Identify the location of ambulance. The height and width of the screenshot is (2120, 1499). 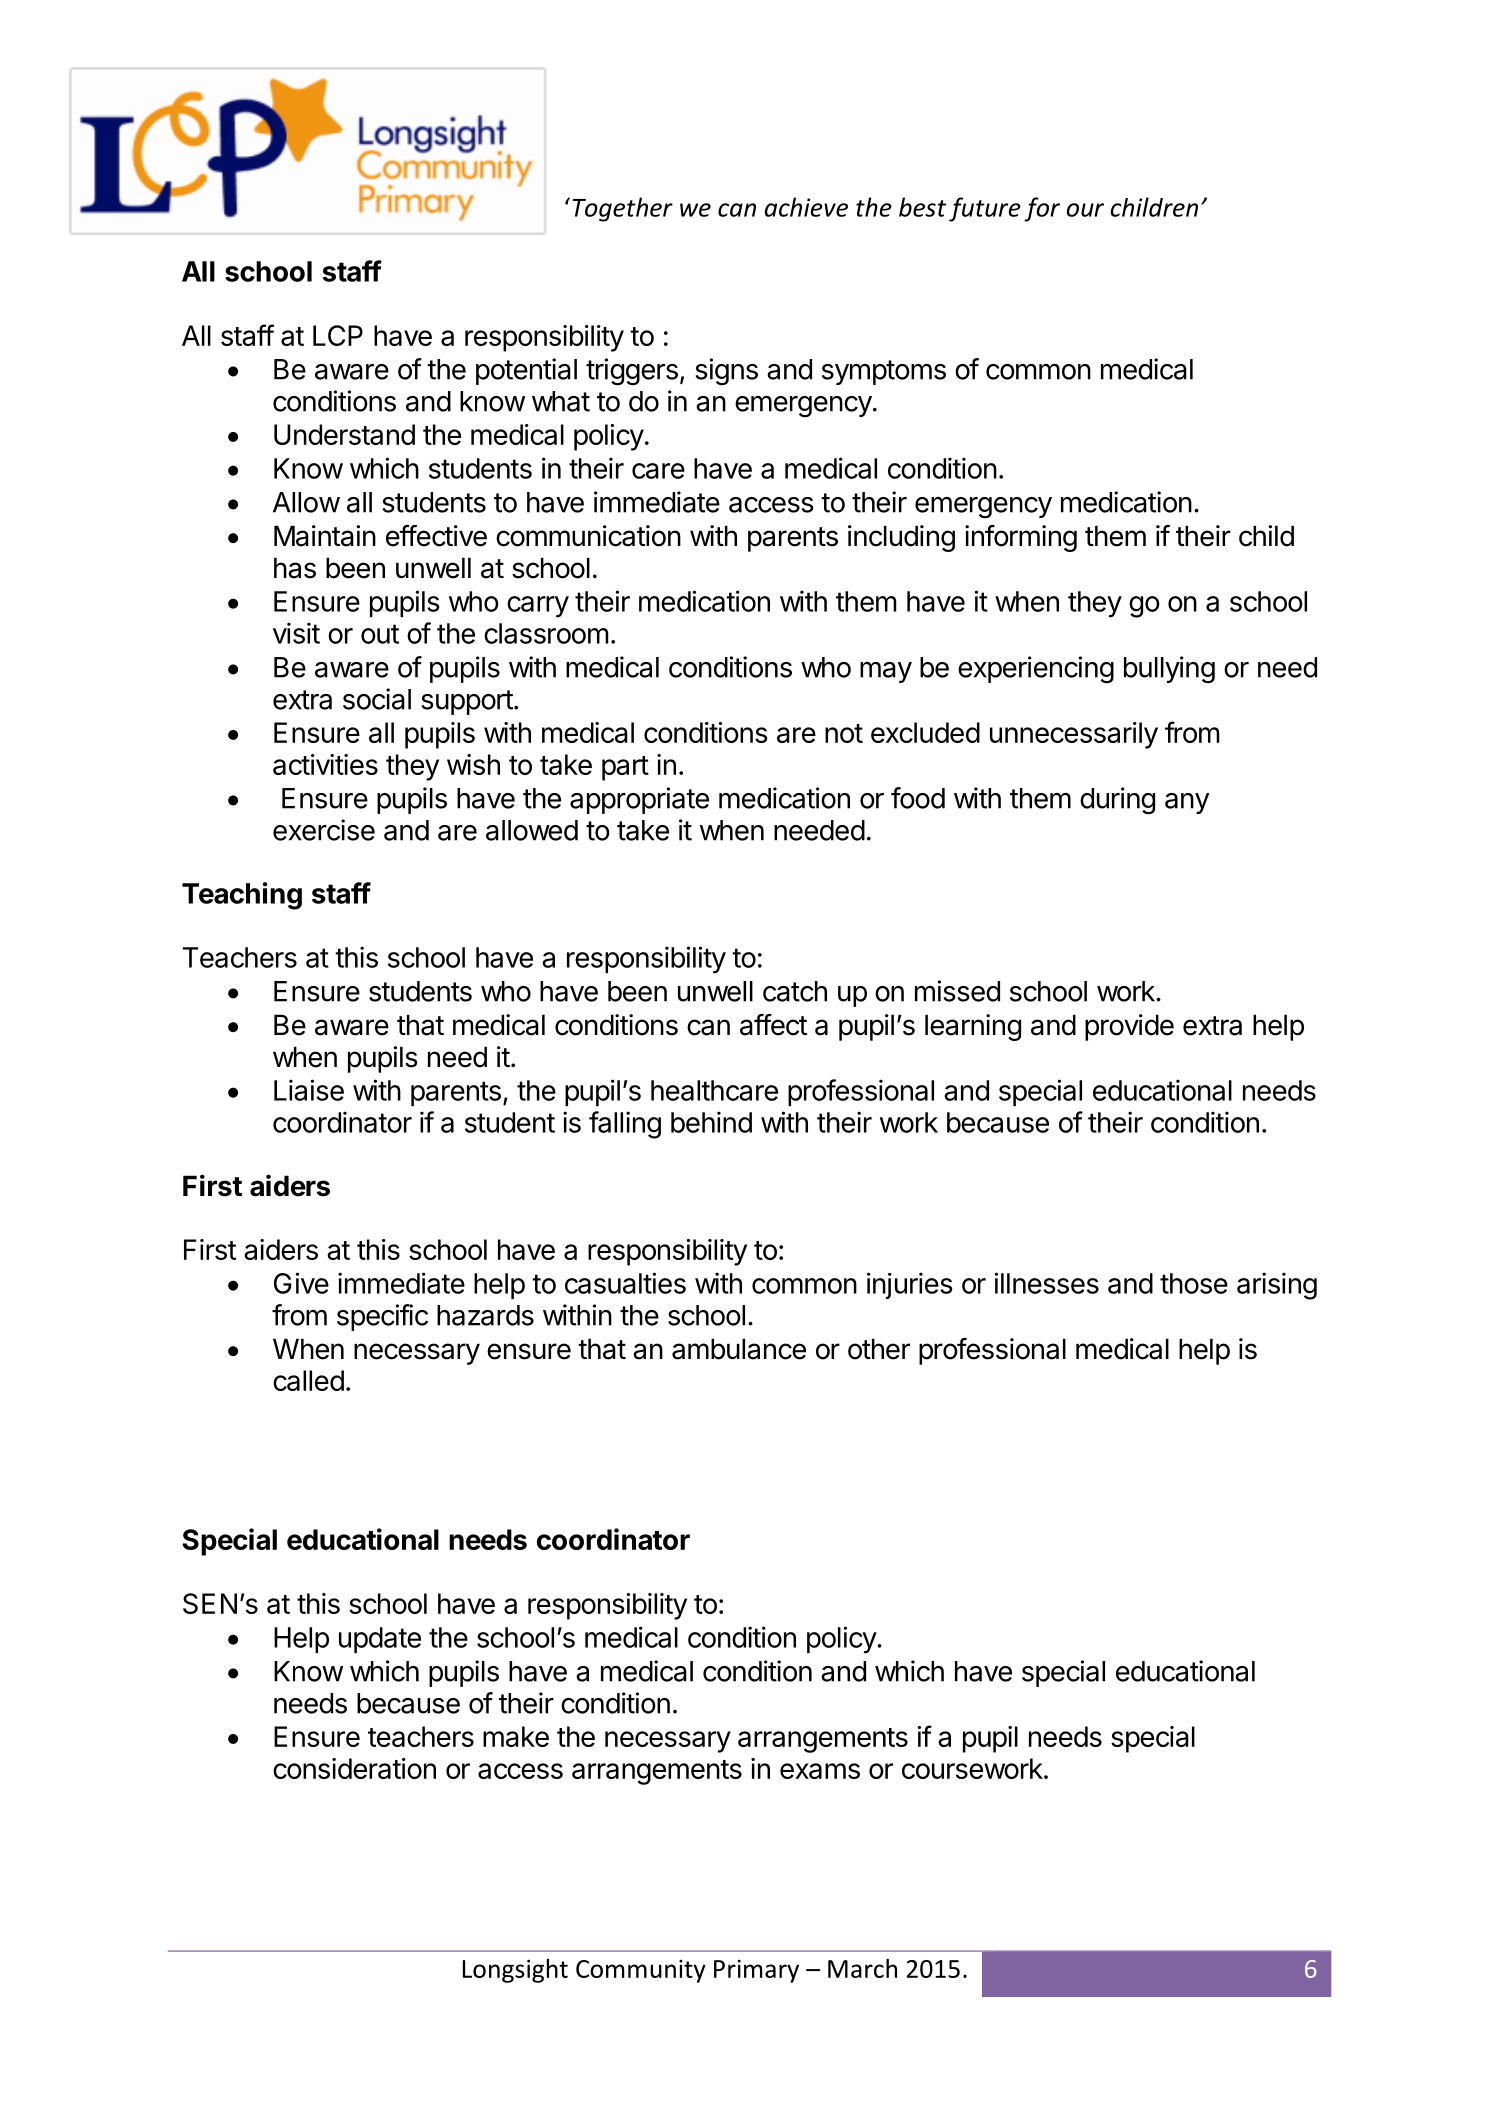
(739, 1349).
